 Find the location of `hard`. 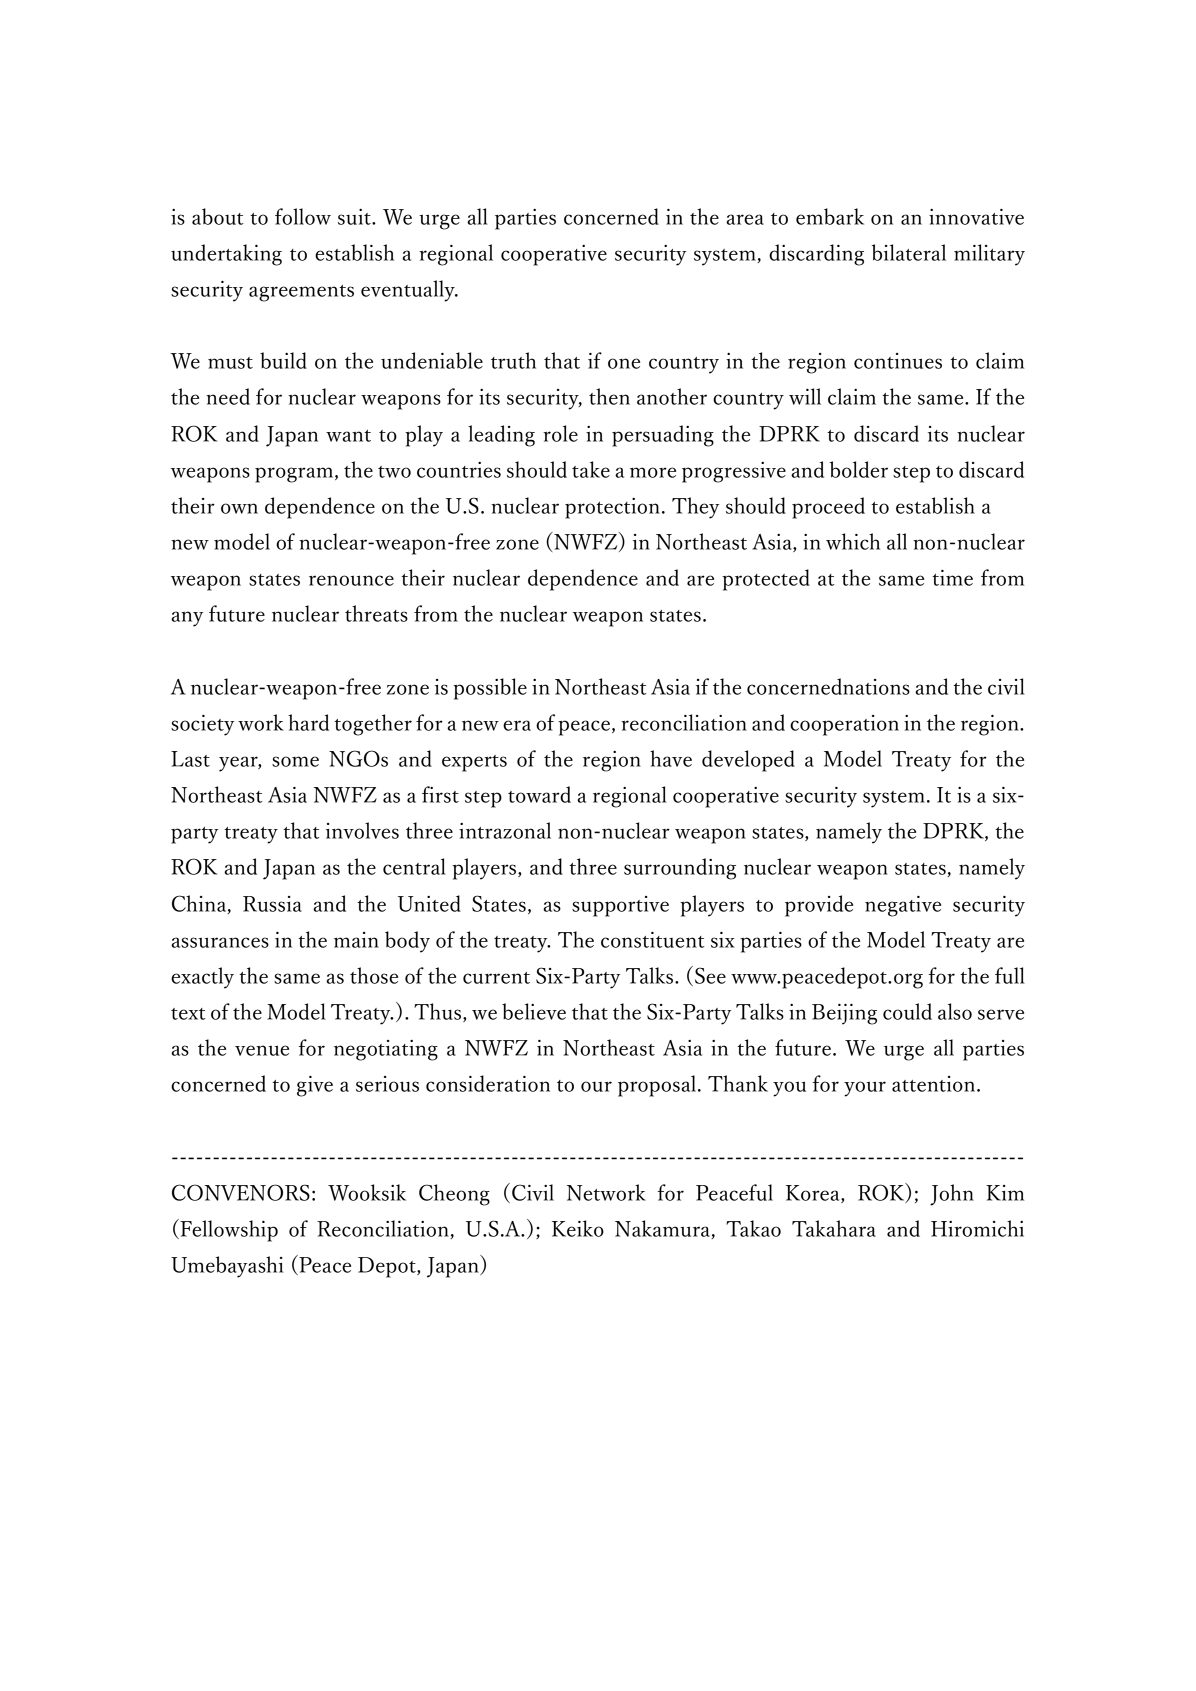

hard is located at coordinates (308, 722).
